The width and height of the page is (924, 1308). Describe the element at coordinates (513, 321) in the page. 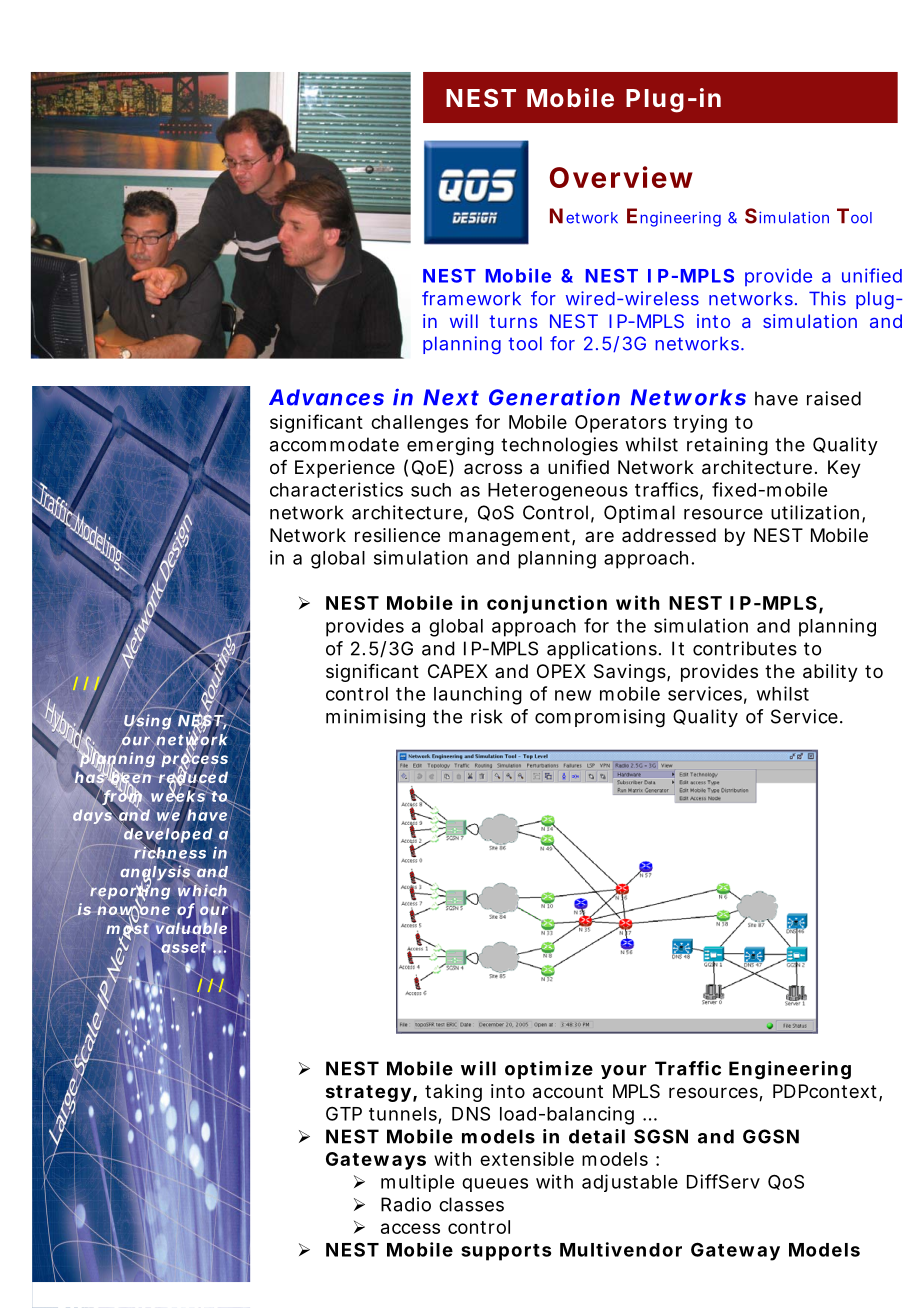

I see `turns` at that location.
